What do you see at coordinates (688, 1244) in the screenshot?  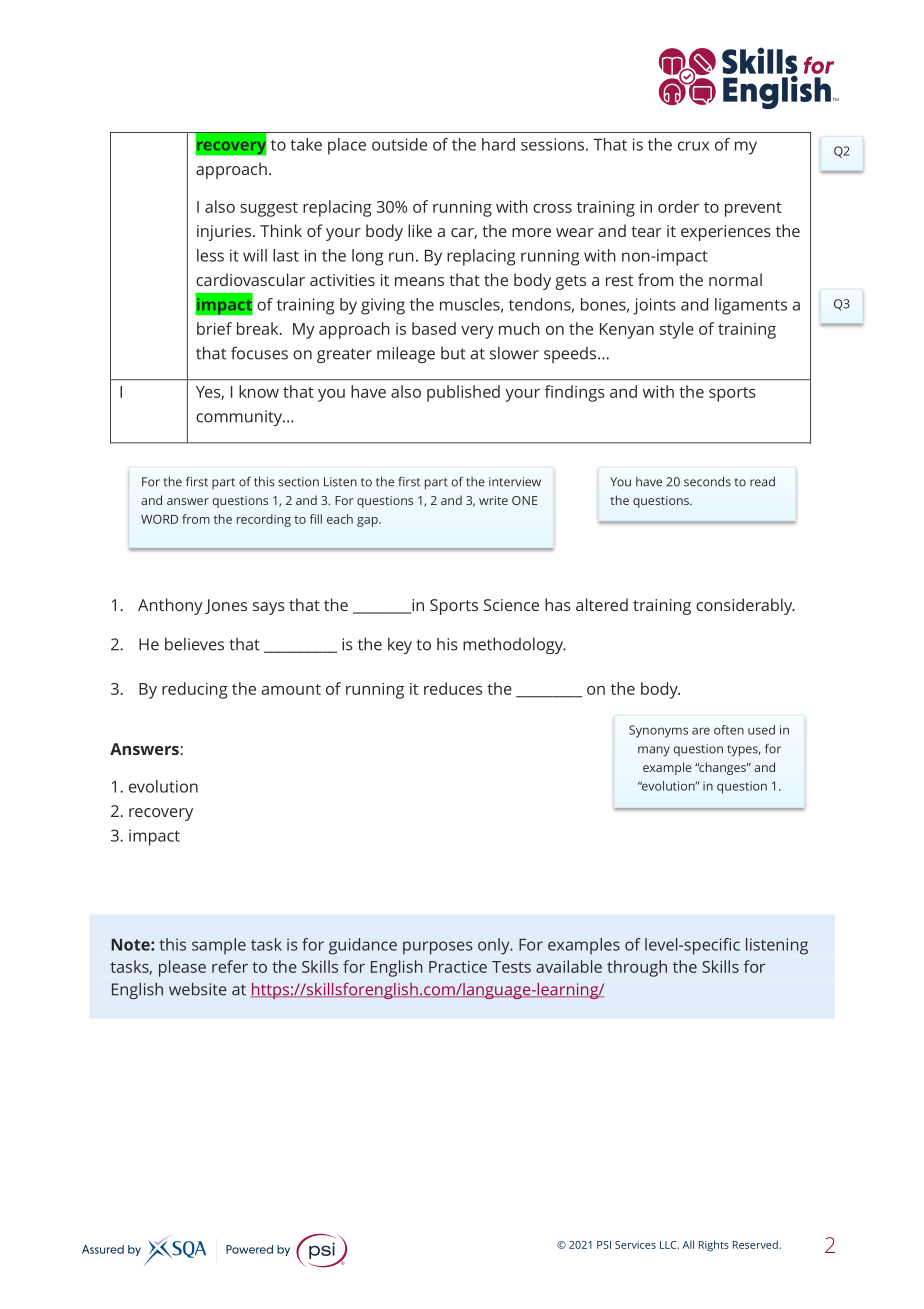 I see `All` at bounding box center [688, 1244].
